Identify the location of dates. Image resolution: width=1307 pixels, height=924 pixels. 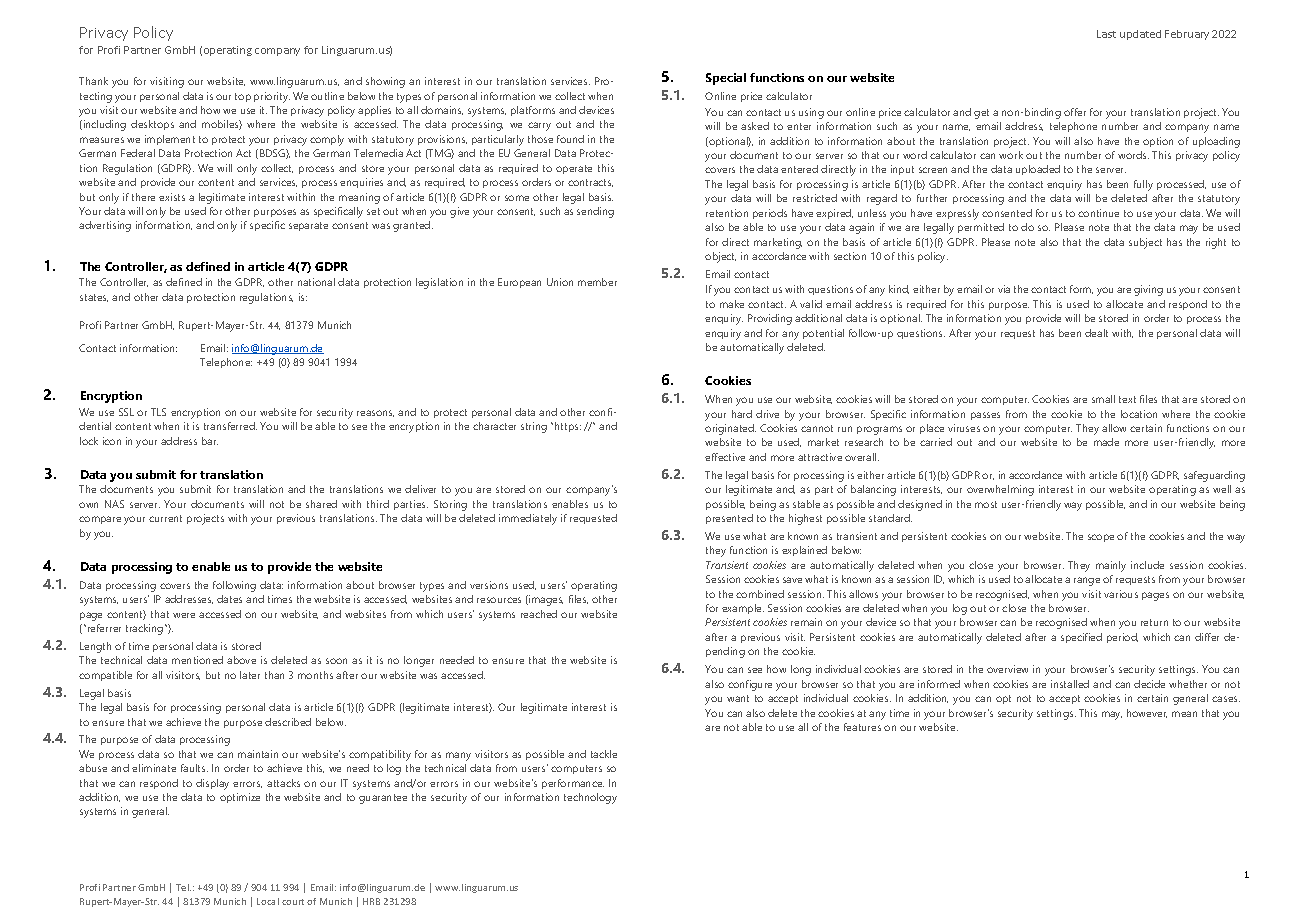
(229, 599).
